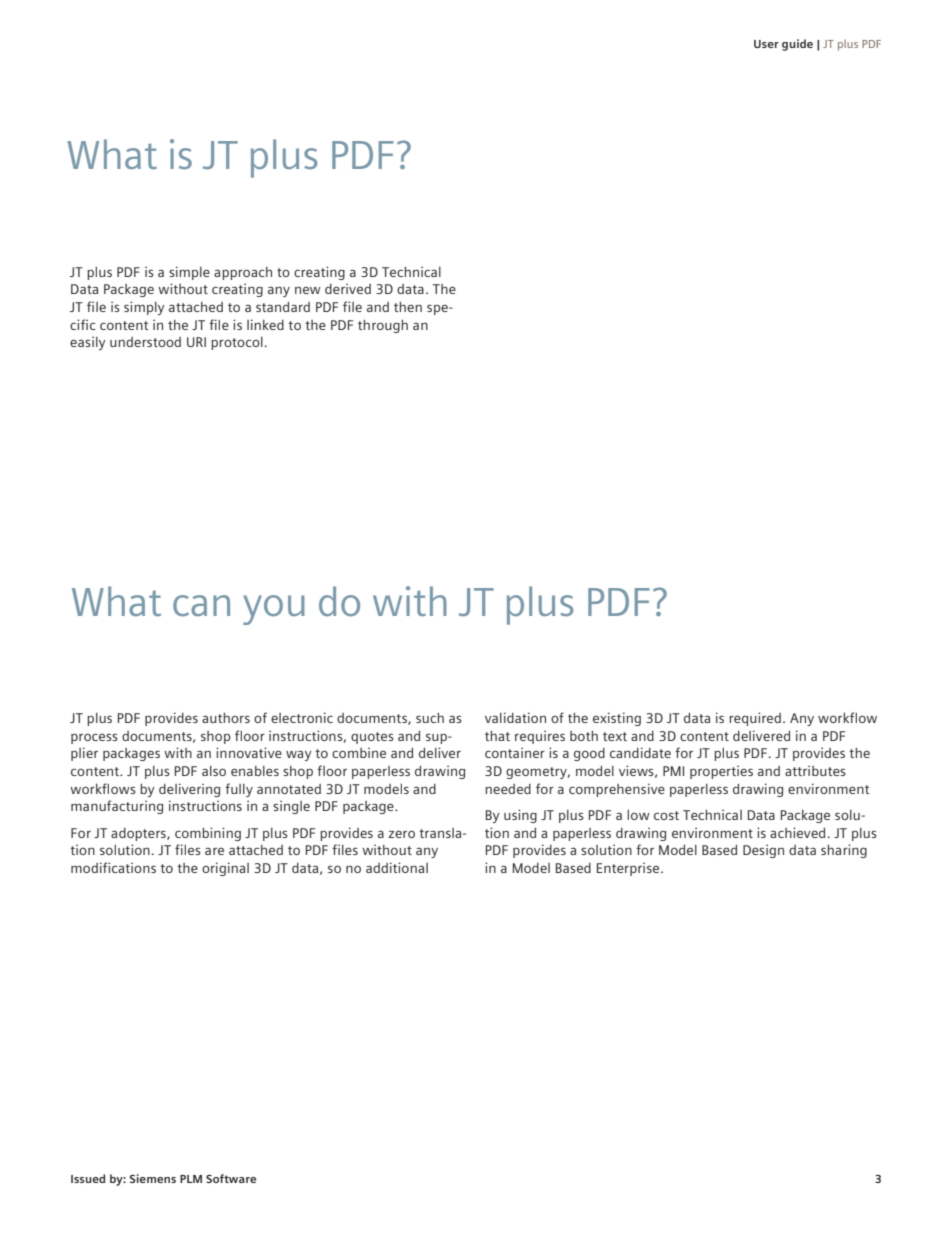 Image resolution: width=952 pixels, height=1233 pixels. What do you see at coordinates (231, 1178) in the document?
I see `Software` at bounding box center [231, 1178].
